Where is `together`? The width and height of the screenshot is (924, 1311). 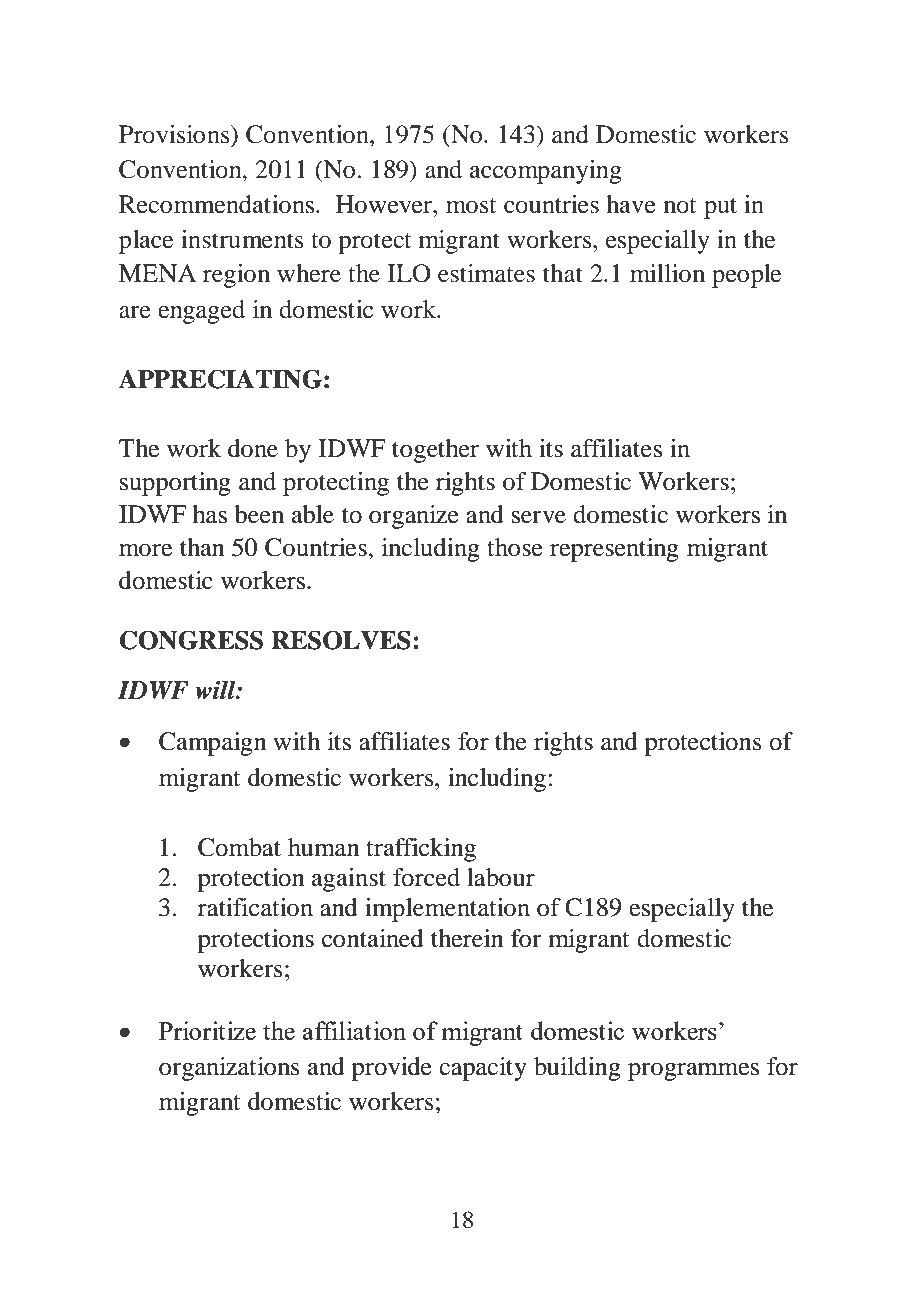 together is located at coordinates (435, 451).
